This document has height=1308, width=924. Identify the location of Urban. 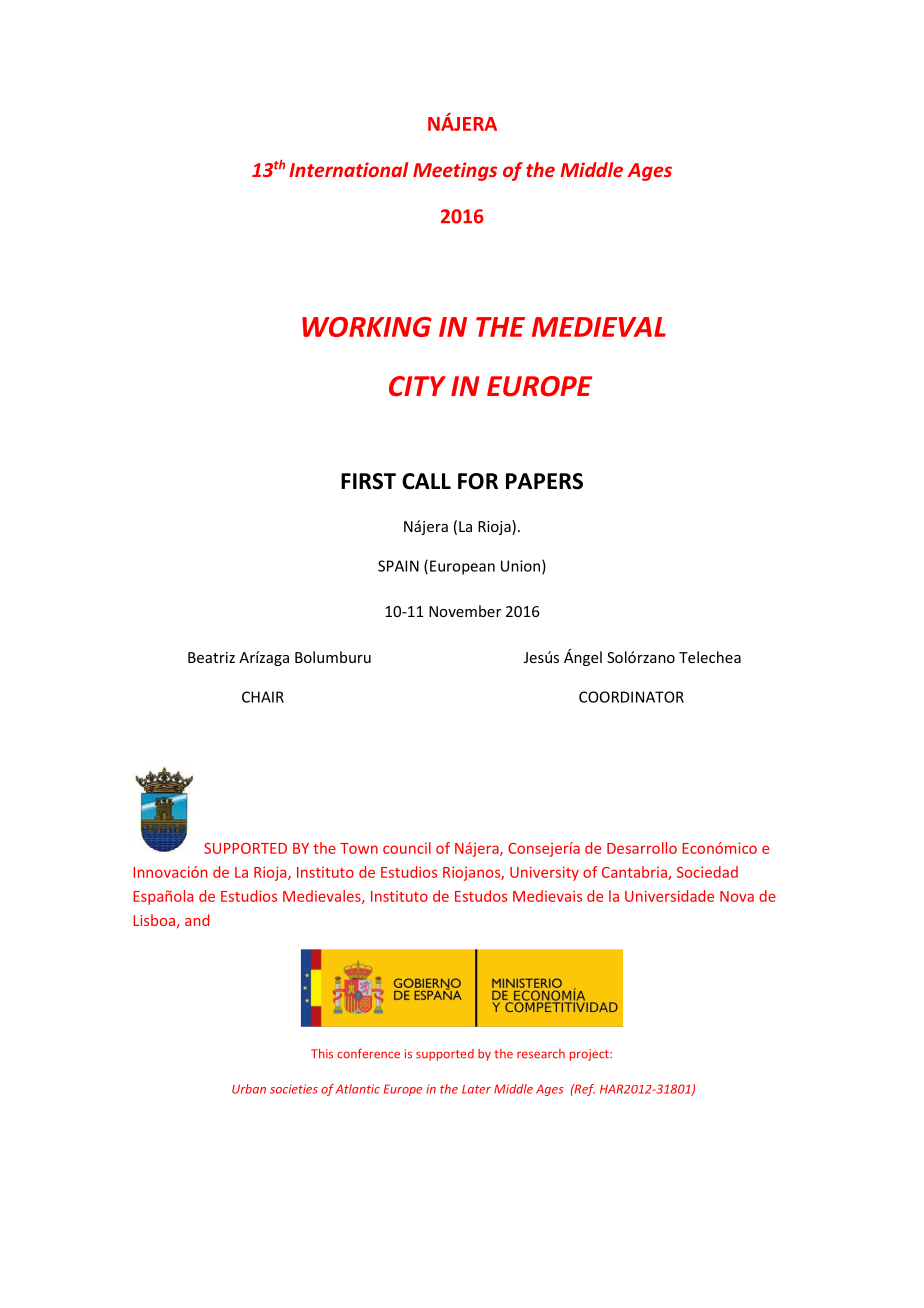
(249, 1089).
